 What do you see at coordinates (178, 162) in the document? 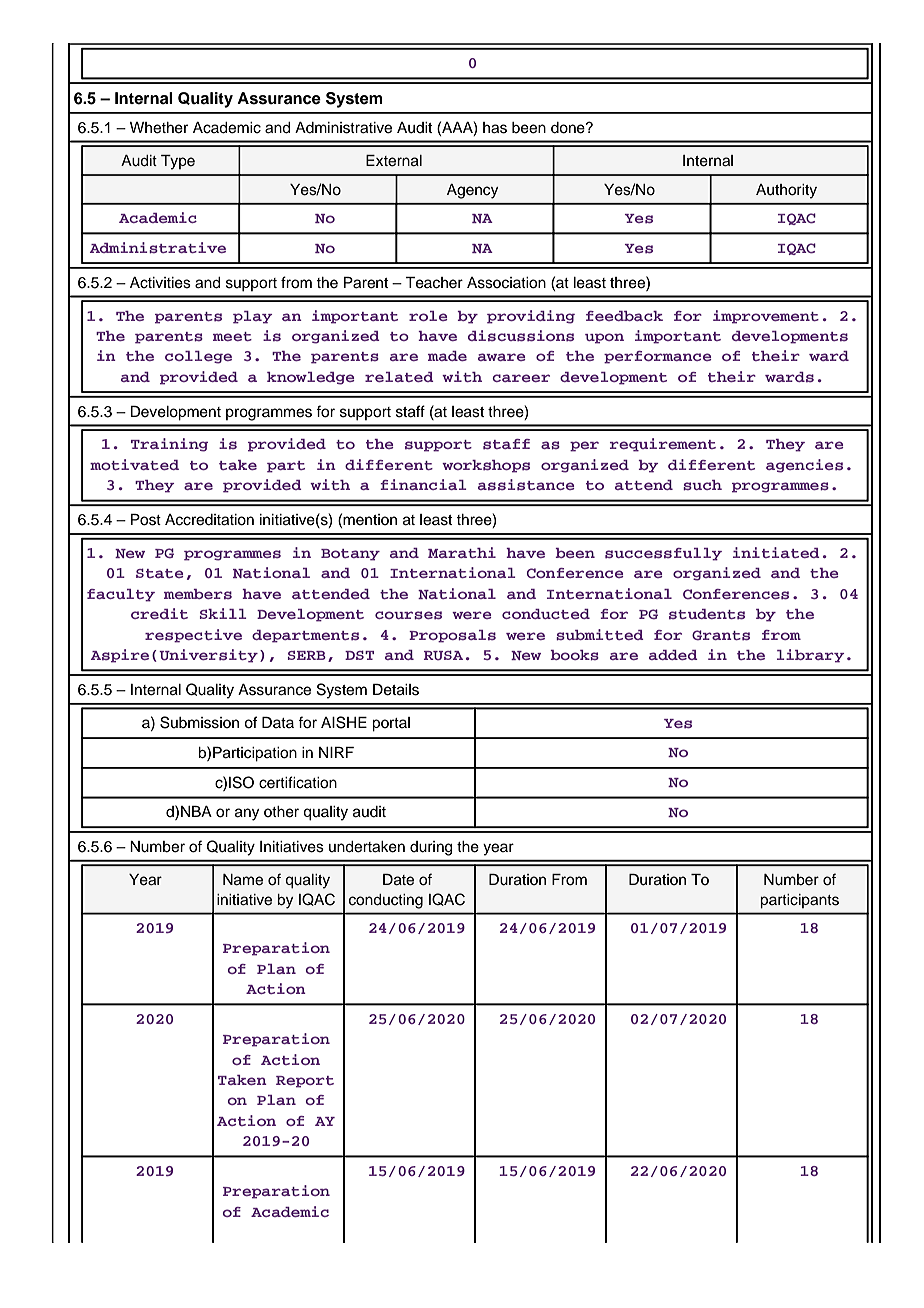
I see `Type` at bounding box center [178, 162].
